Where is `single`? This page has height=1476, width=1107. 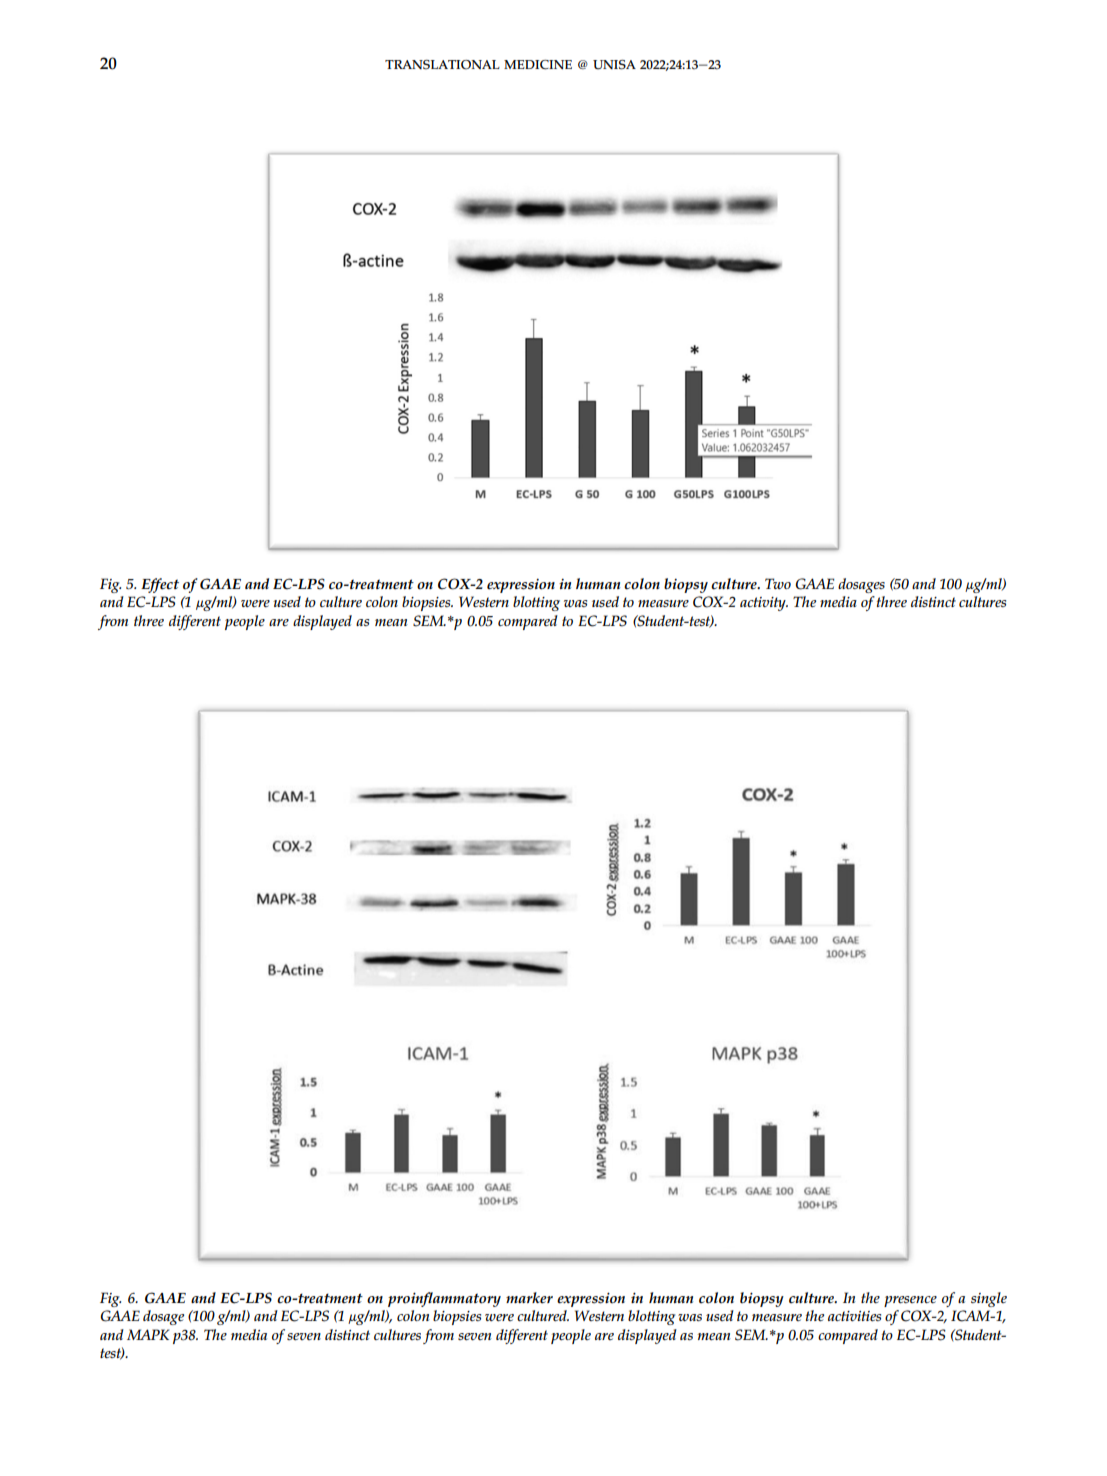
single is located at coordinates (989, 1299).
